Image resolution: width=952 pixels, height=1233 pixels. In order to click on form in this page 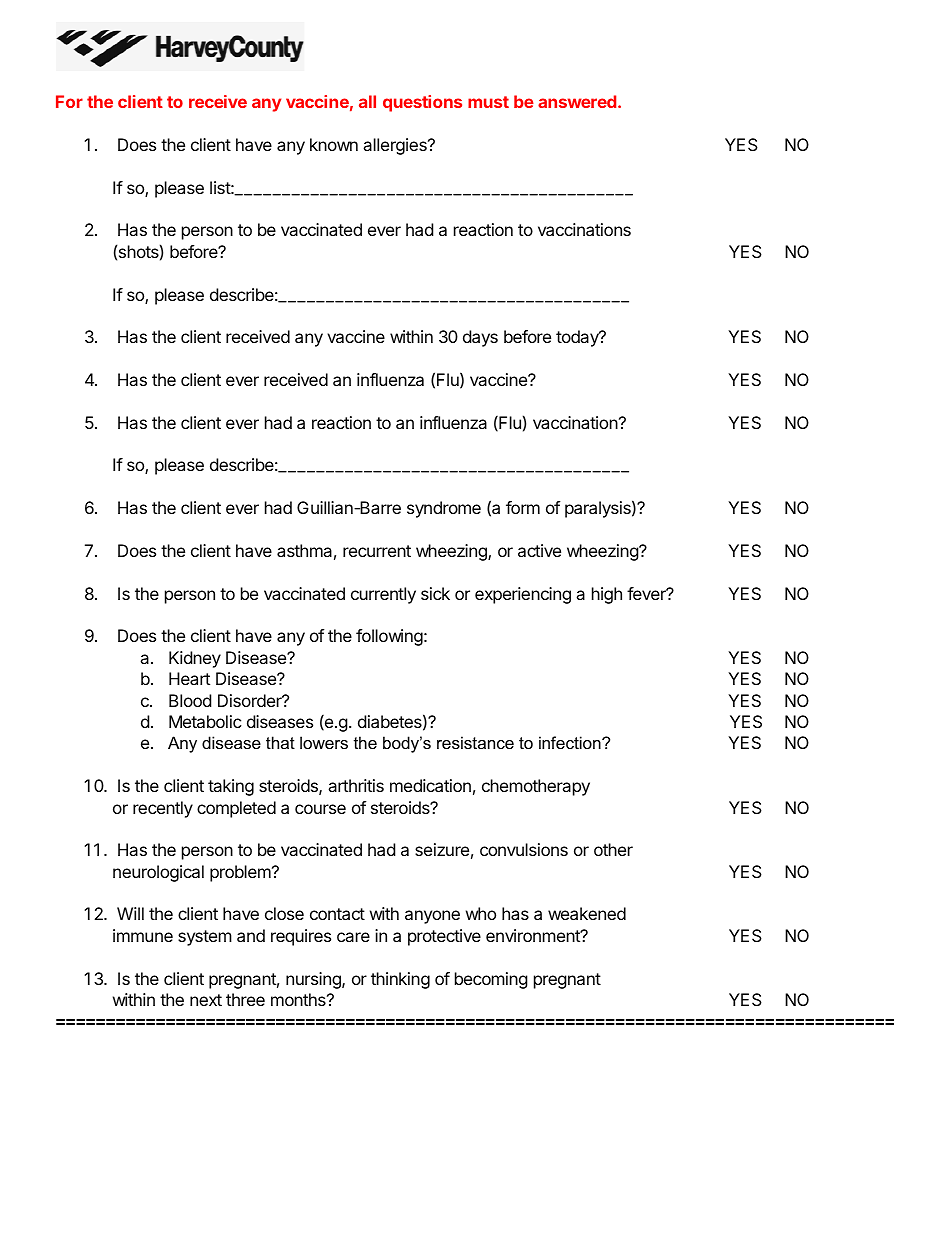, I will do `click(523, 507)`.
